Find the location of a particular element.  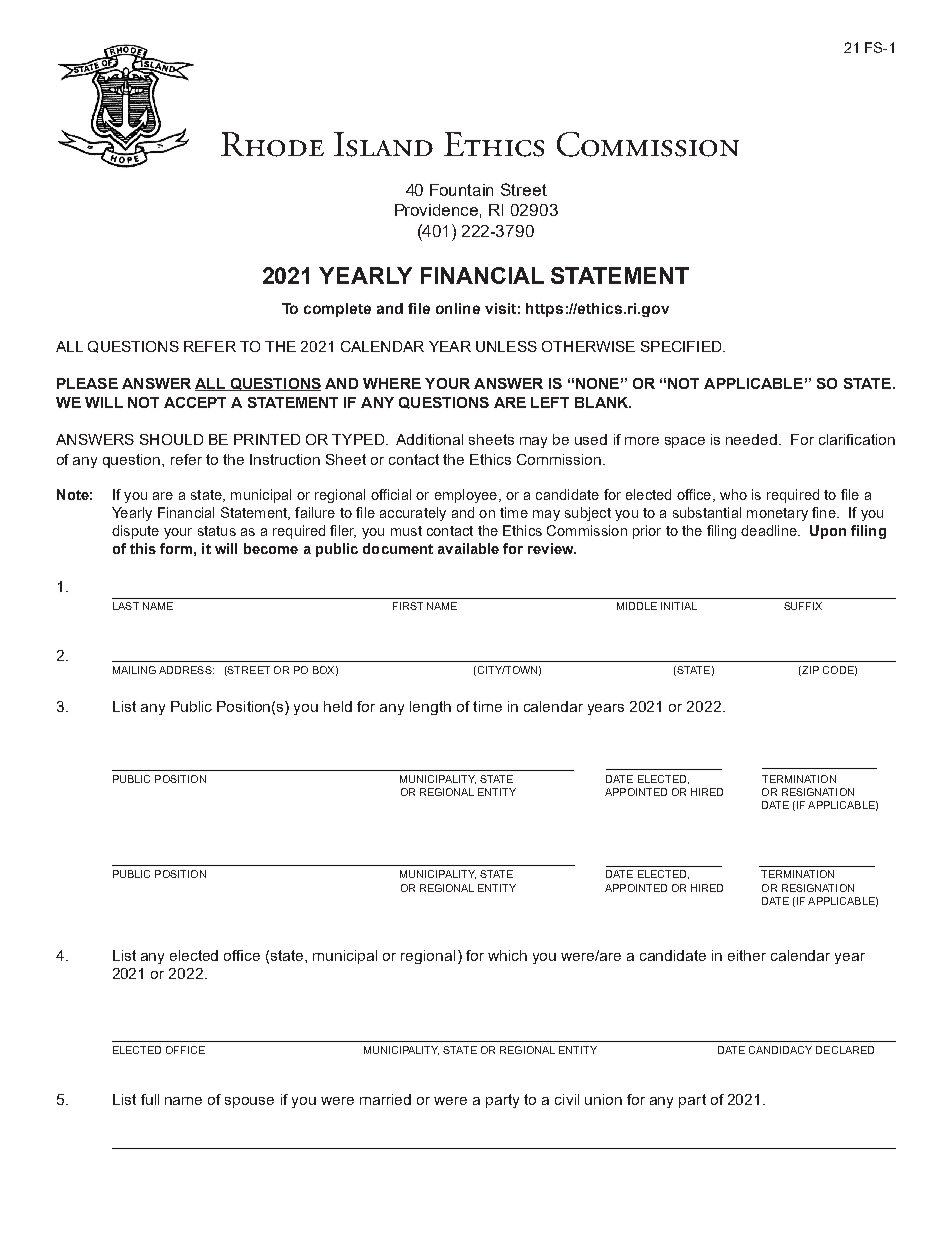

LAST is located at coordinates (126, 606).
